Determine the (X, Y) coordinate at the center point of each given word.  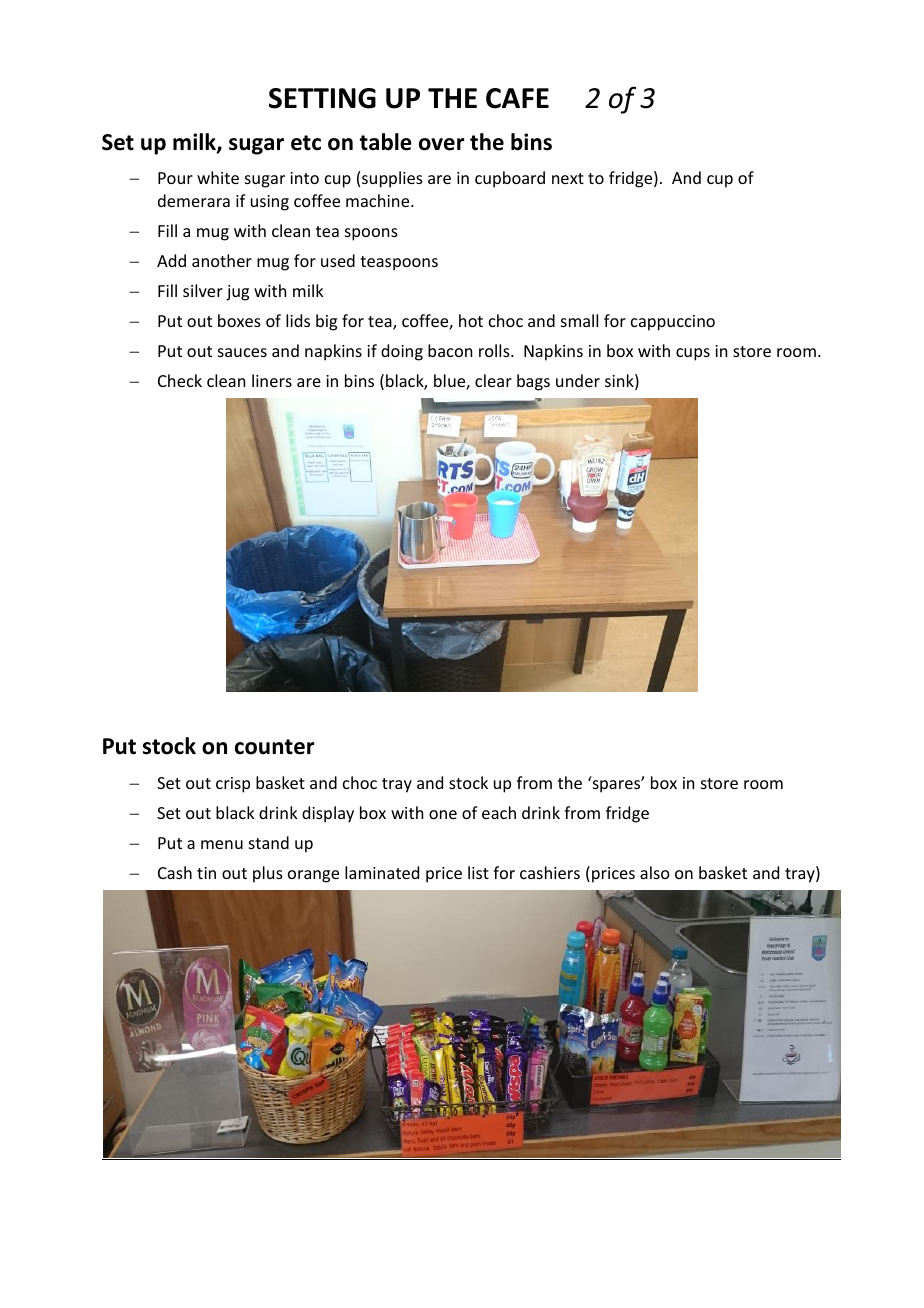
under (578, 380)
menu (222, 844)
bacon (450, 350)
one (443, 814)
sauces (242, 352)
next (568, 178)
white (218, 177)
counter (275, 747)
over (442, 144)
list (478, 872)
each (499, 812)
